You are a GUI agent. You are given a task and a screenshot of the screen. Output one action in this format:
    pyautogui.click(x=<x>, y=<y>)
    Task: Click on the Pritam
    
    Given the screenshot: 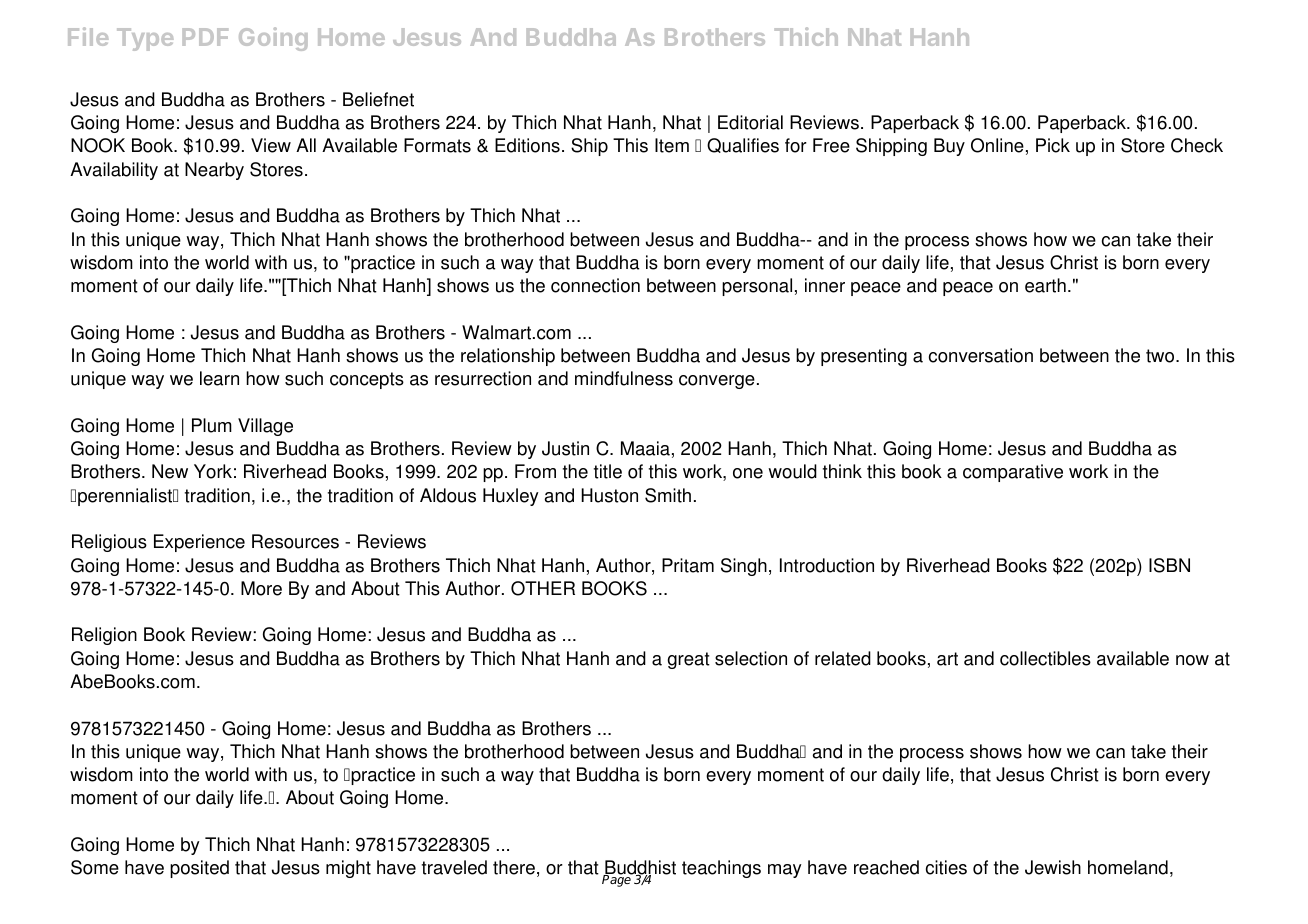 What is the action you would take?
    pyautogui.click(x=688, y=565)
